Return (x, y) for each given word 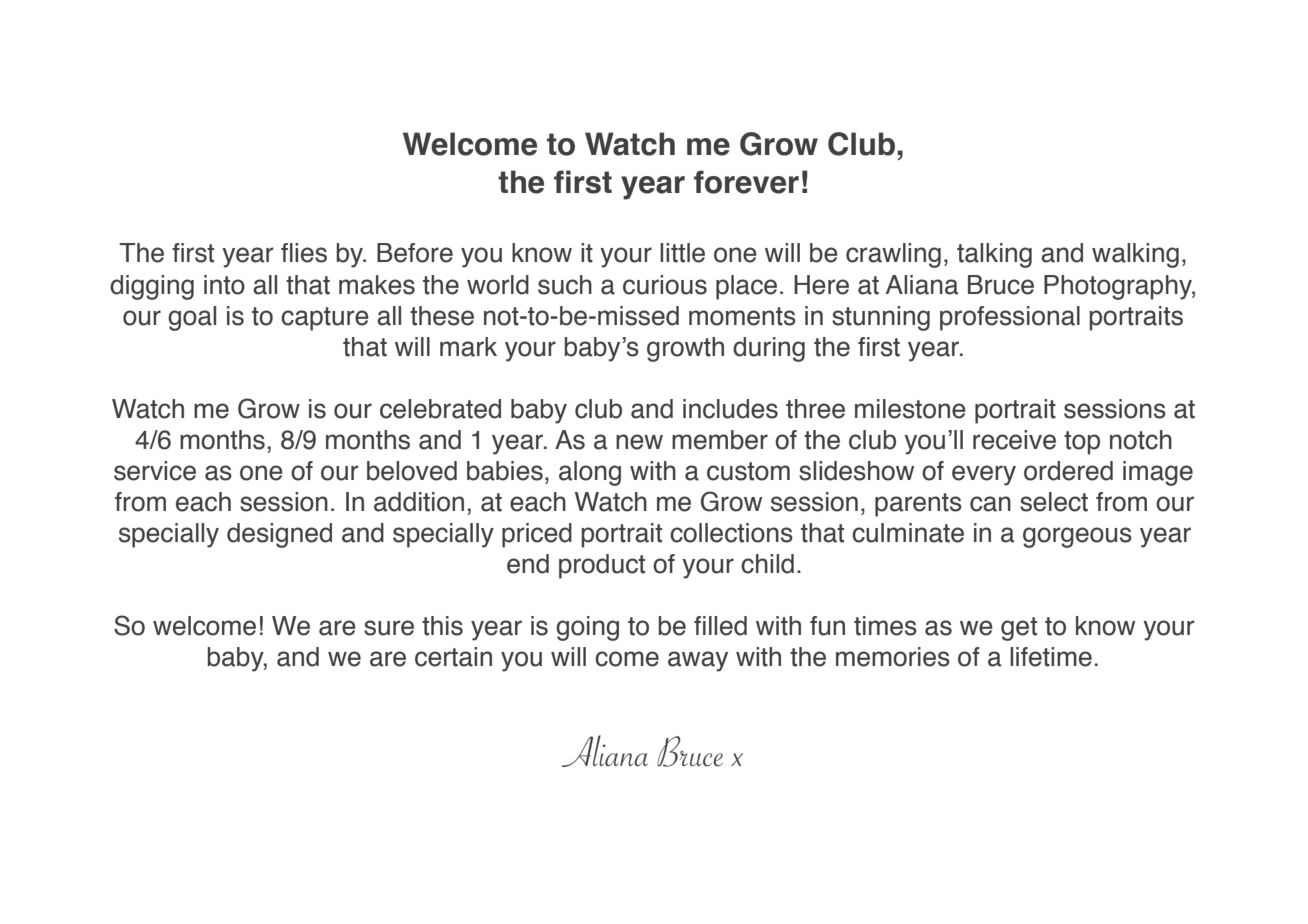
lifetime (1051, 657)
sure (389, 628)
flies (304, 253)
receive (1014, 440)
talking (994, 255)
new (639, 442)
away (698, 661)
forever (746, 182)
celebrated (440, 409)
